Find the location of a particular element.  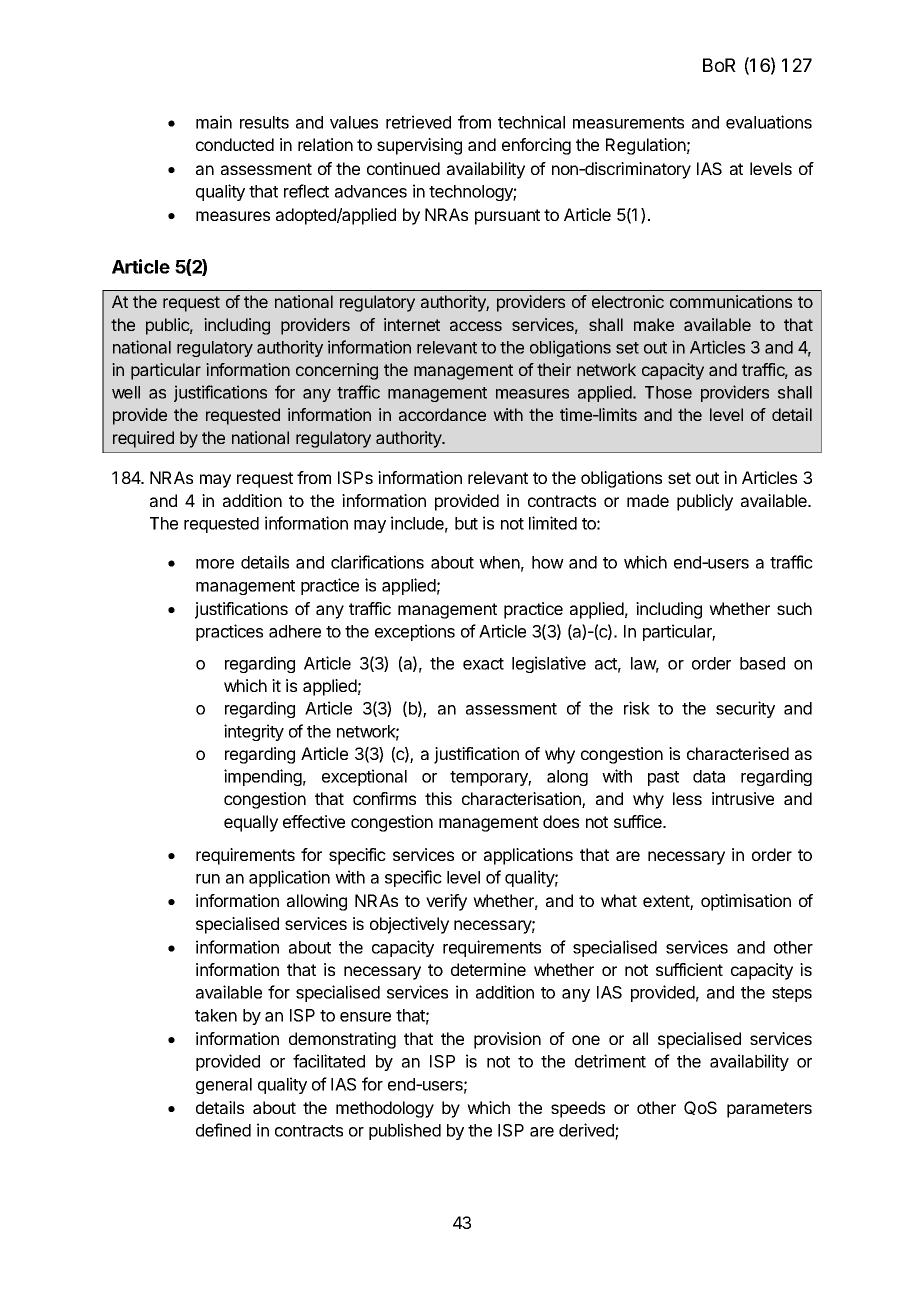

general is located at coordinates (224, 1086).
